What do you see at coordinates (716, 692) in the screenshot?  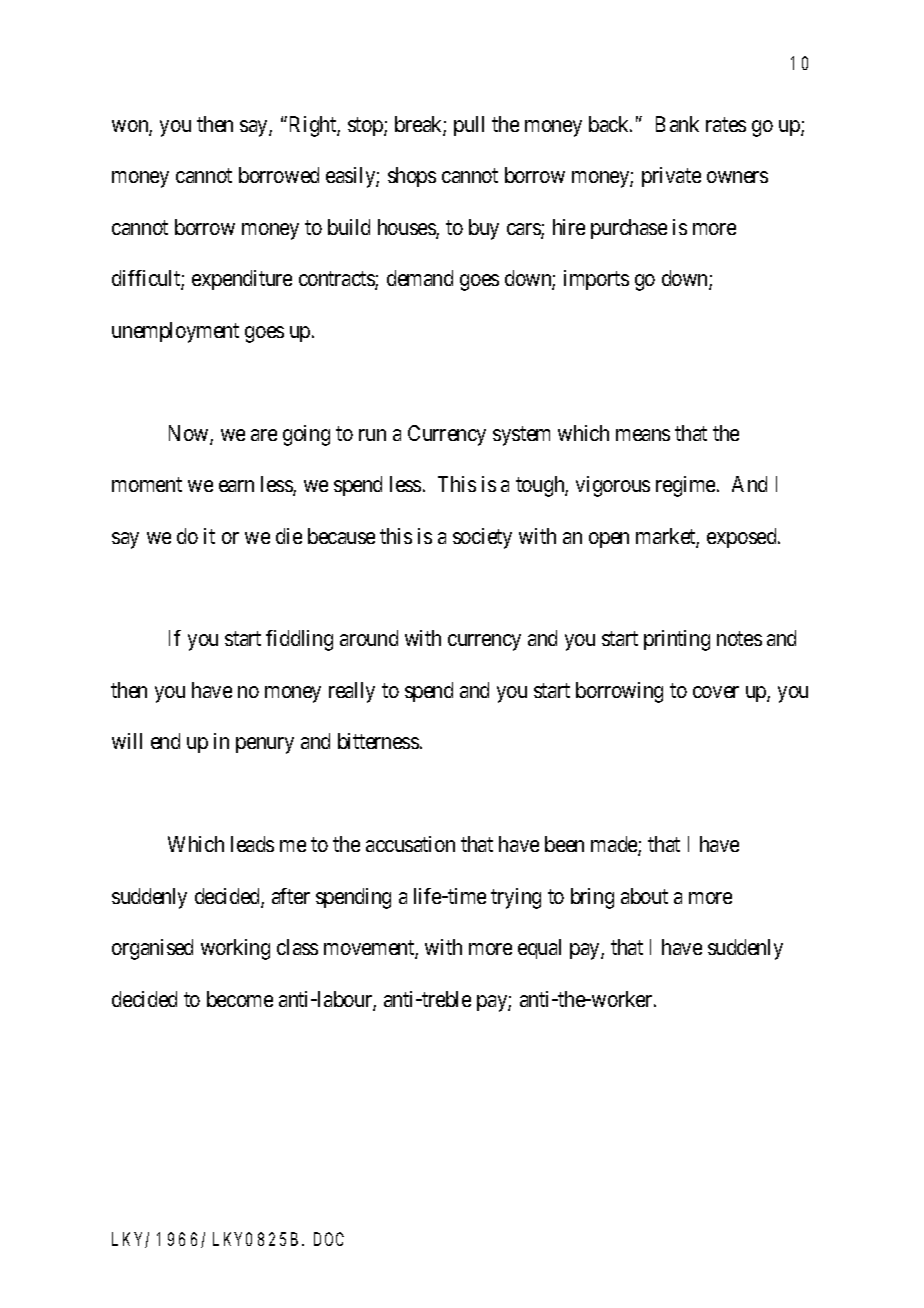 I see `cover` at bounding box center [716, 692].
